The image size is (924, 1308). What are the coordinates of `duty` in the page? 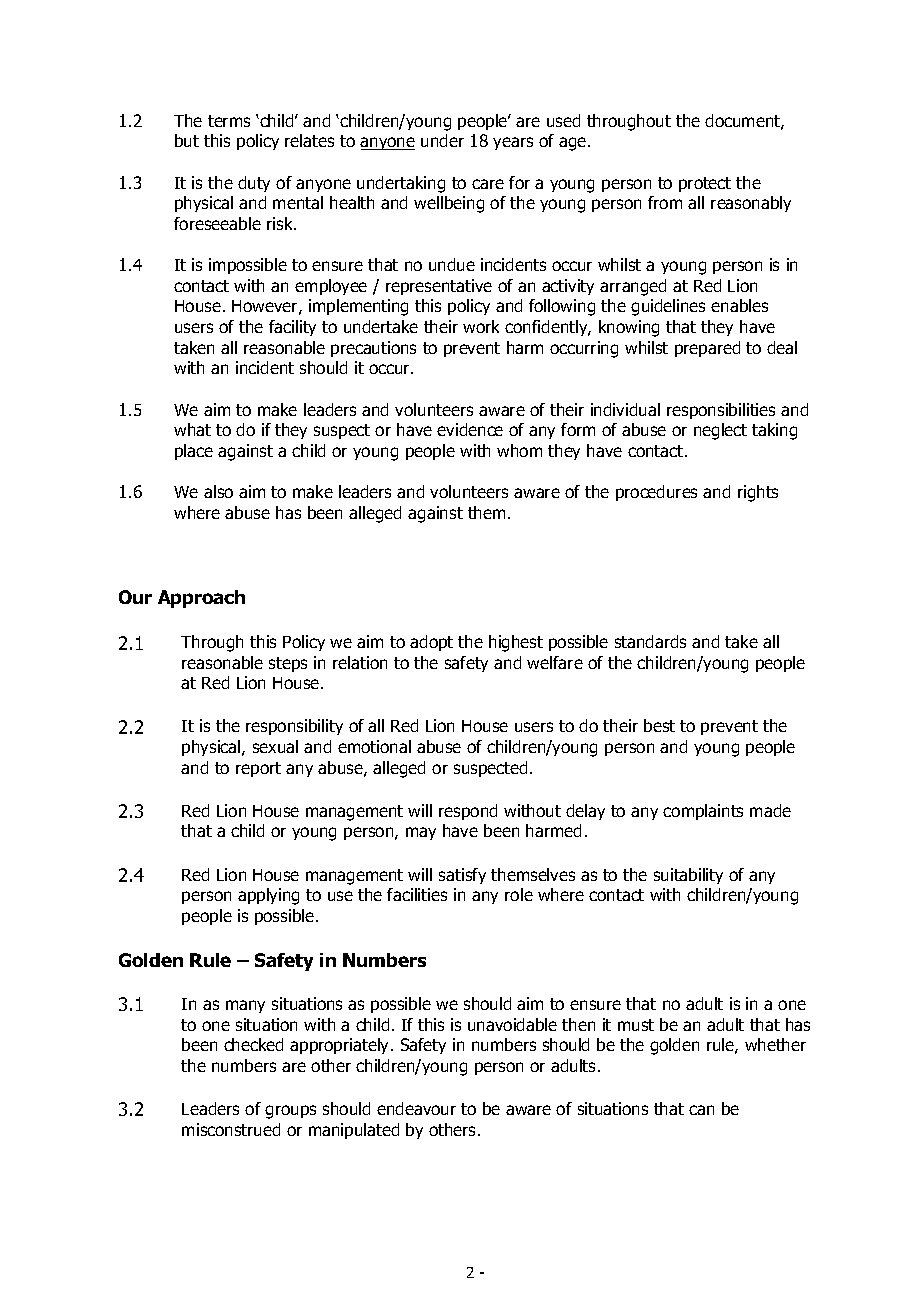 It's located at (254, 184).
